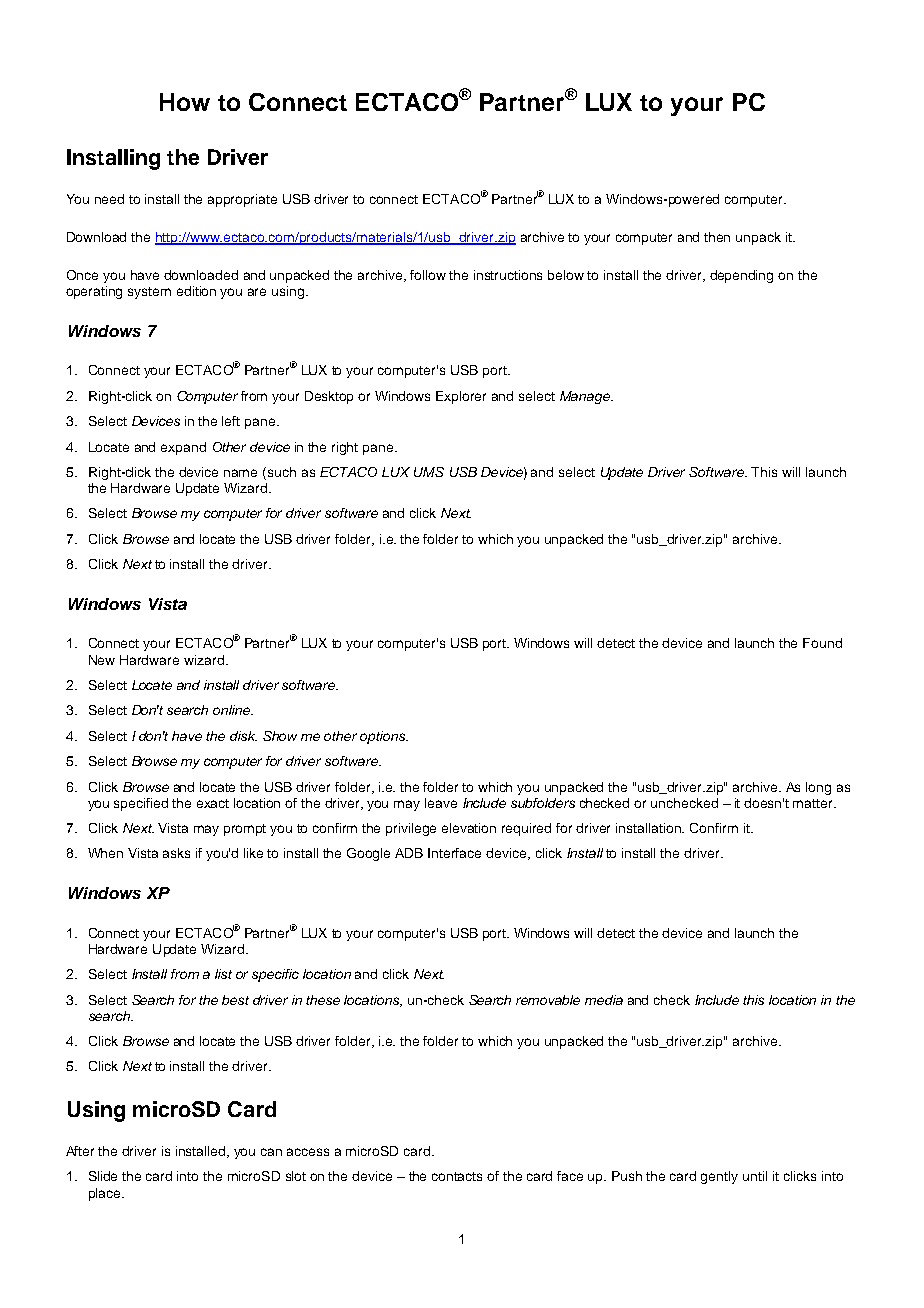 The height and width of the screenshot is (1308, 924). What do you see at coordinates (428, 275) in the screenshot?
I see `follow` at bounding box center [428, 275].
